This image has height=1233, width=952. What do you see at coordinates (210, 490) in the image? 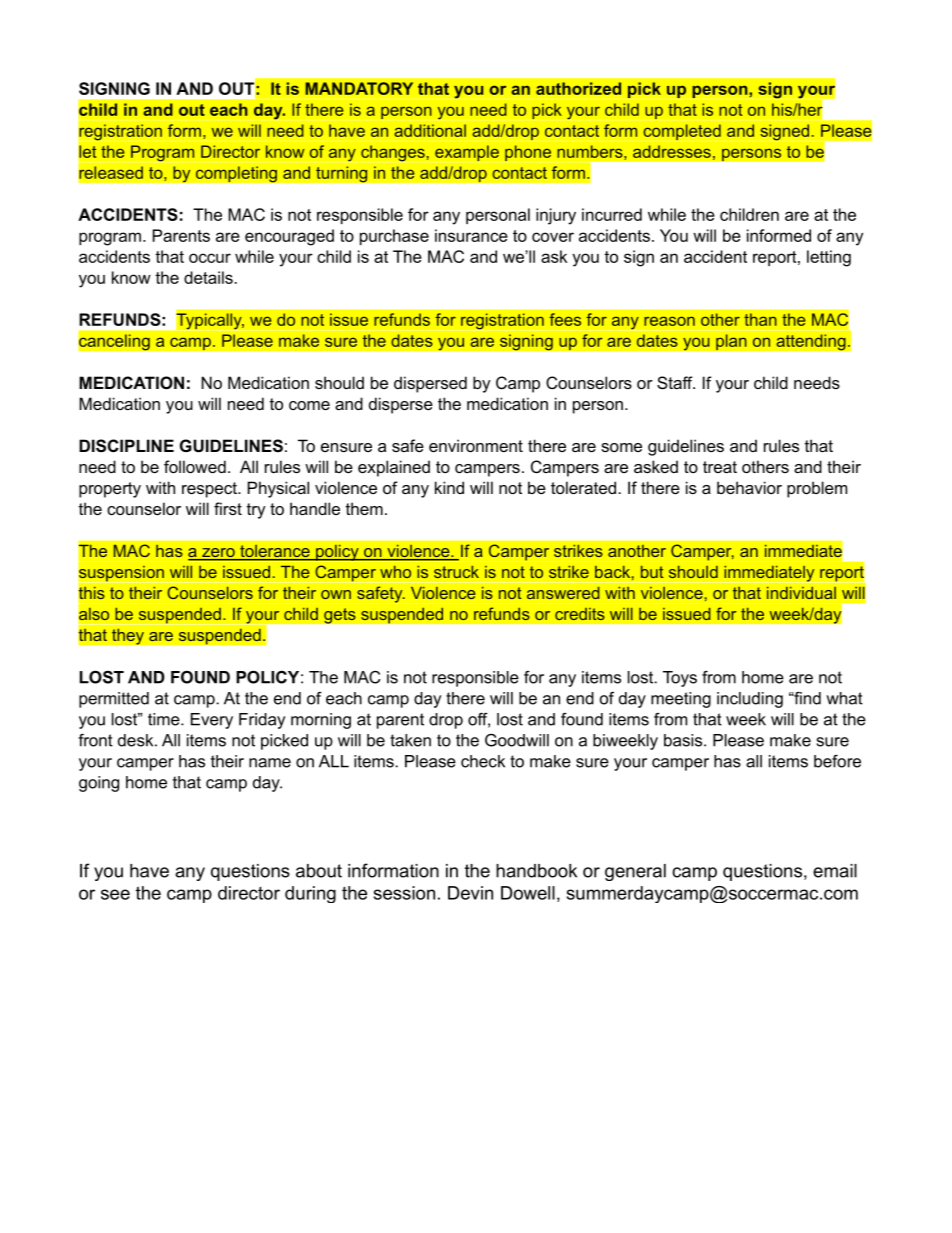
I see `respect` at bounding box center [210, 490].
